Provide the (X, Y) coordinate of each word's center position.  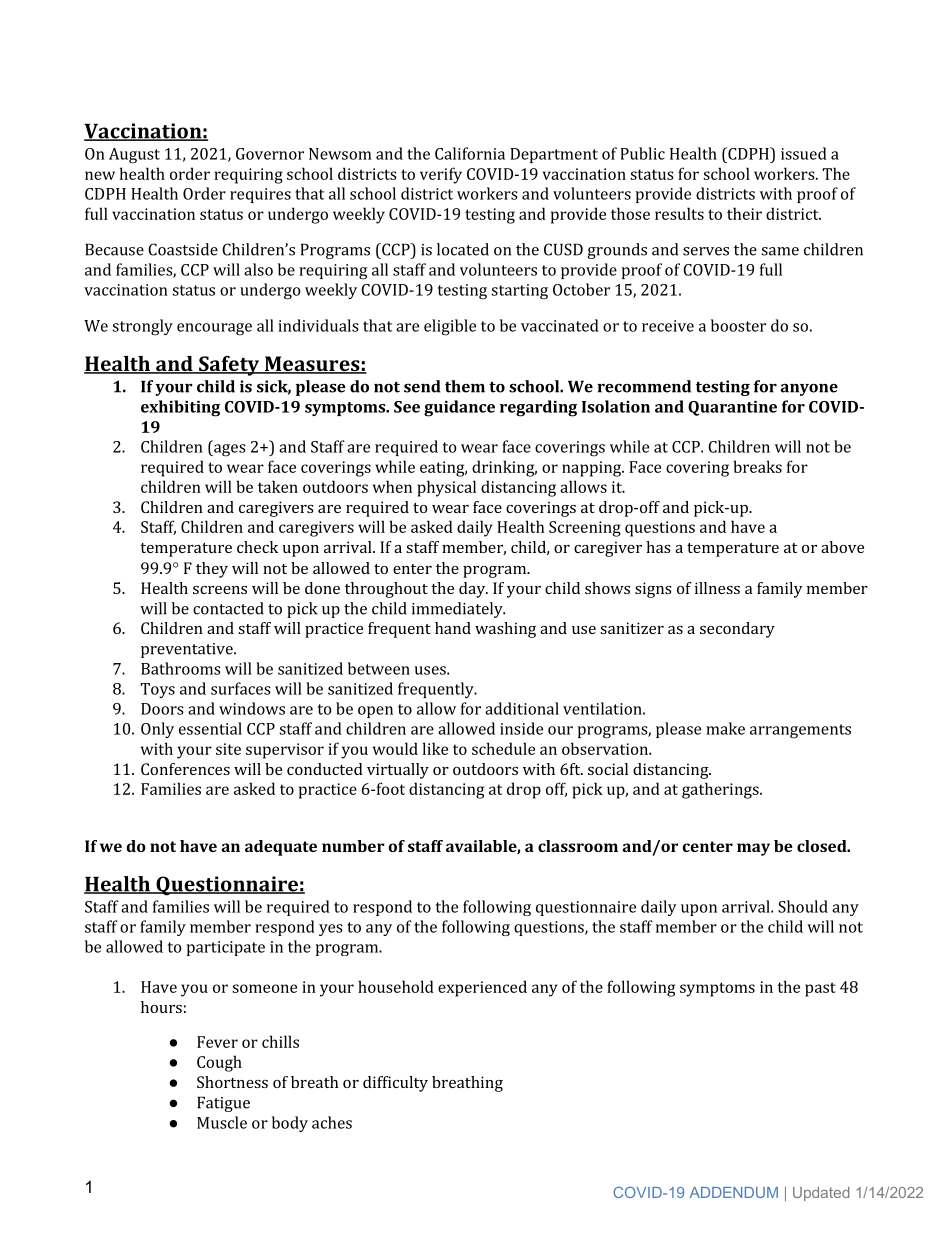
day (473, 590)
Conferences (185, 769)
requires (260, 195)
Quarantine (732, 408)
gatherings (721, 790)
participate (225, 948)
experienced (482, 988)
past (820, 989)
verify (441, 175)
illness (717, 588)
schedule (503, 748)
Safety (229, 366)
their (744, 213)
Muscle (222, 1122)
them (465, 386)
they (212, 570)
